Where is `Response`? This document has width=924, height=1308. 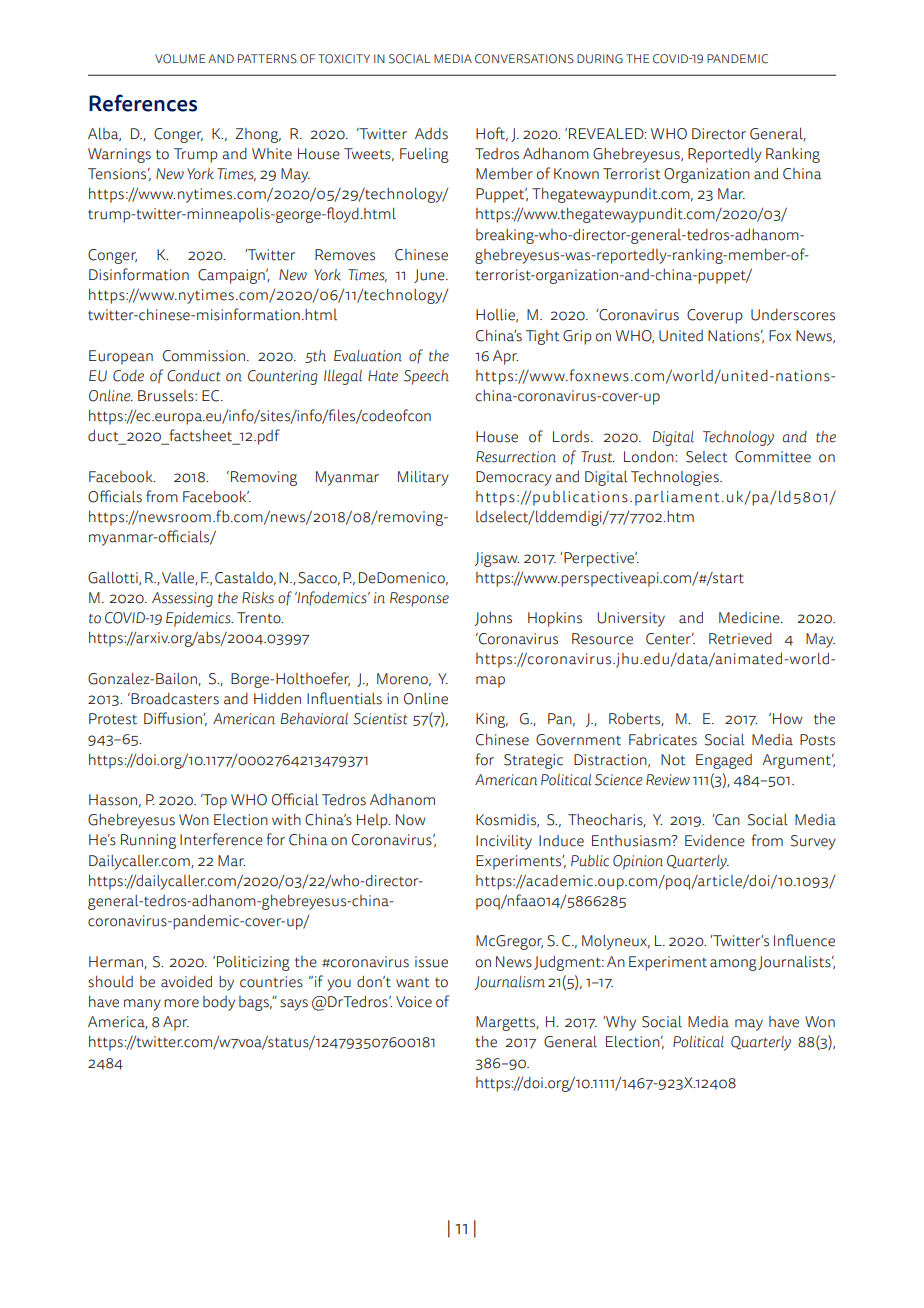
Response is located at coordinates (419, 599).
